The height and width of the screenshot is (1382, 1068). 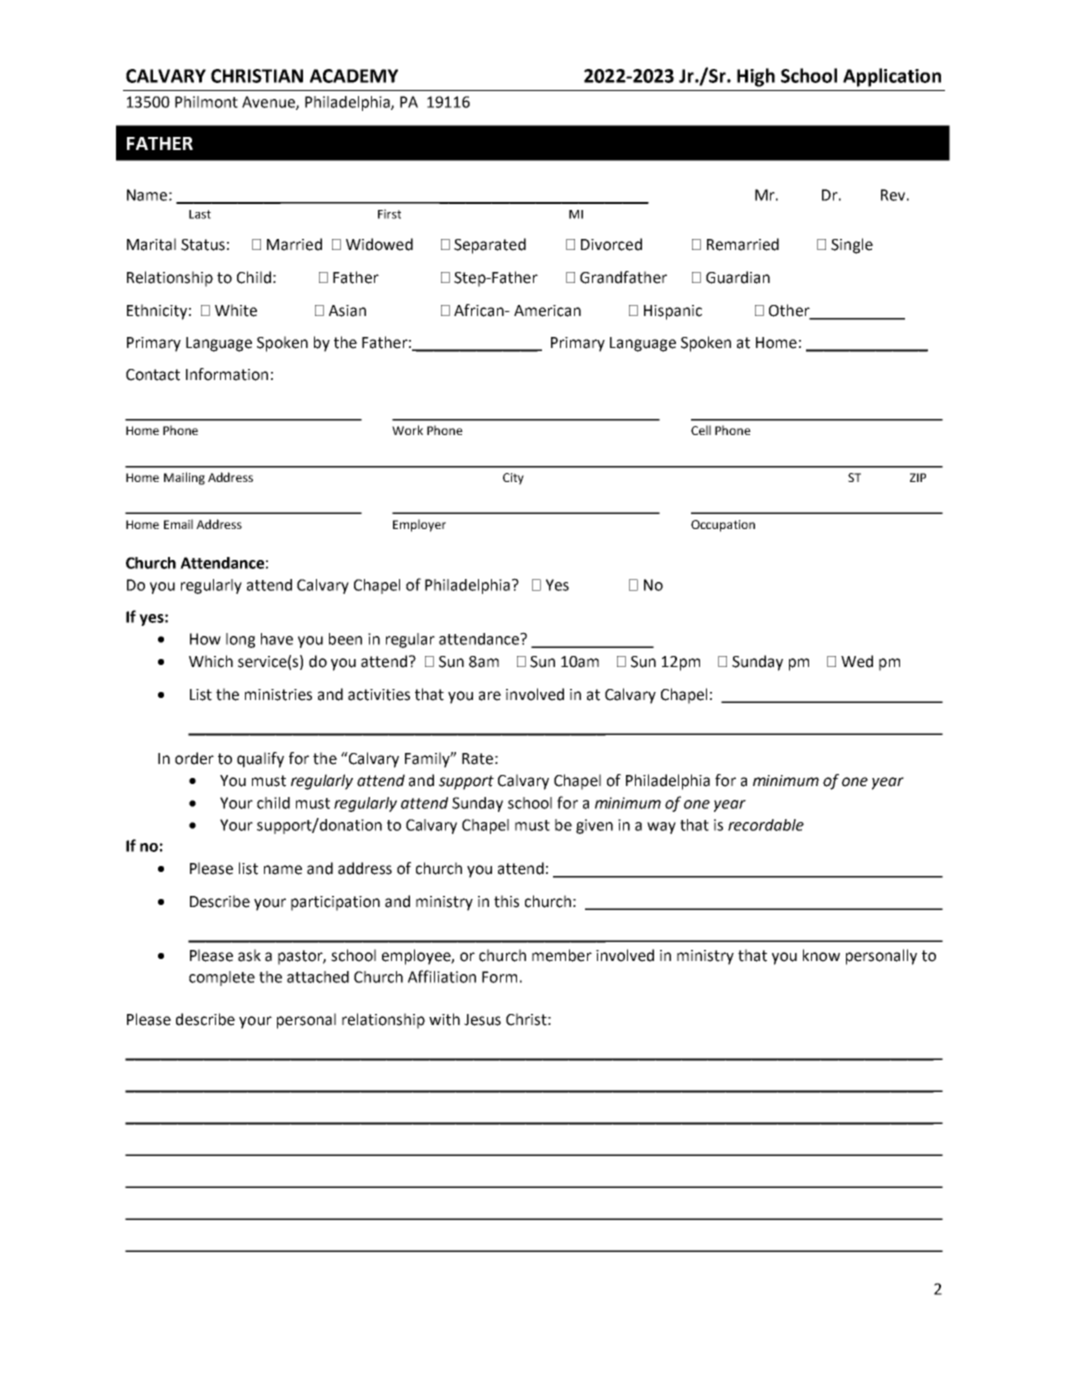 What do you see at coordinates (756, 77) in the screenshot?
I see `High` at bounding box center [756, 77].
